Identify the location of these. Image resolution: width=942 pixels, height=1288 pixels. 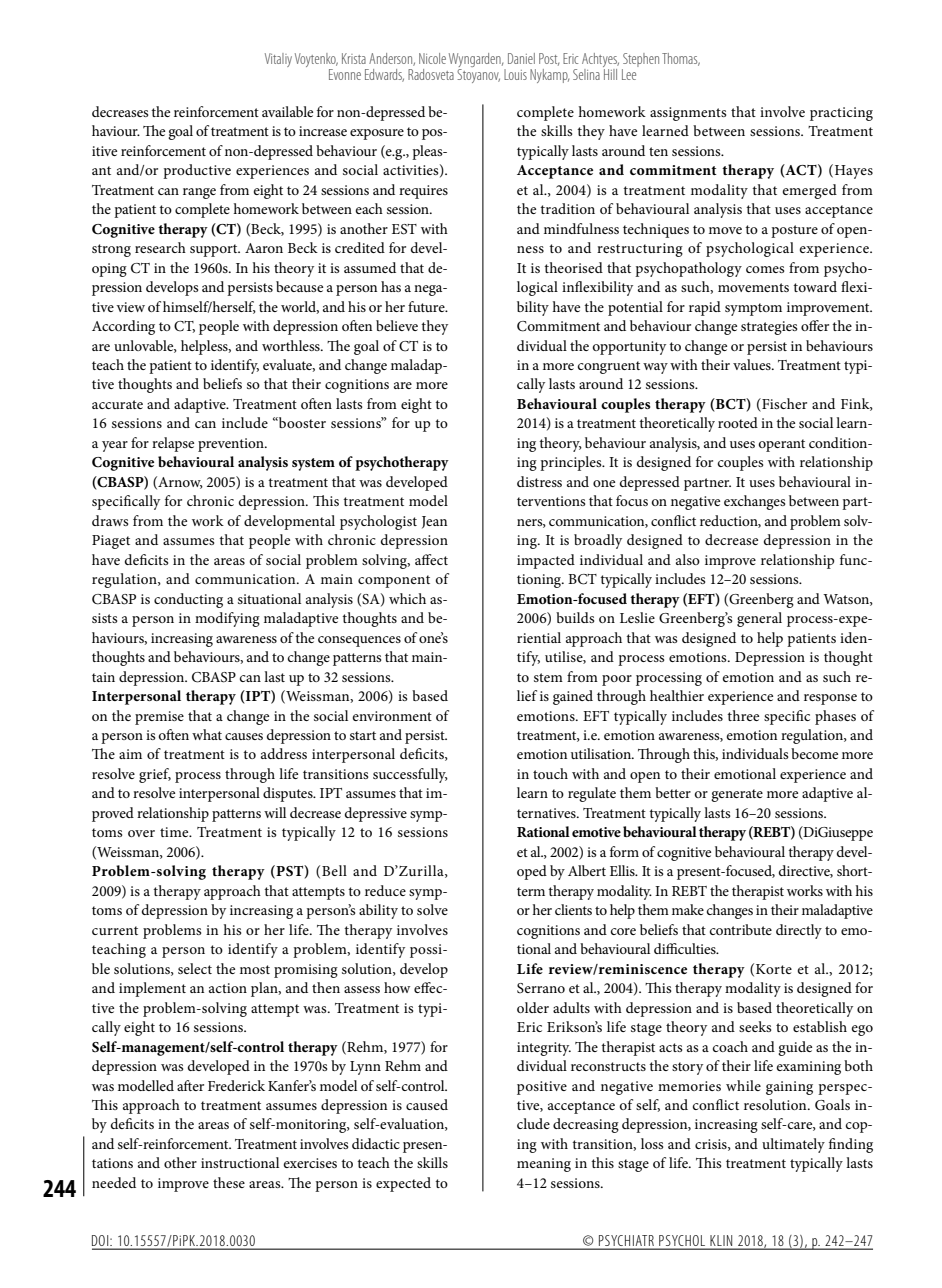
(229, 1182).
